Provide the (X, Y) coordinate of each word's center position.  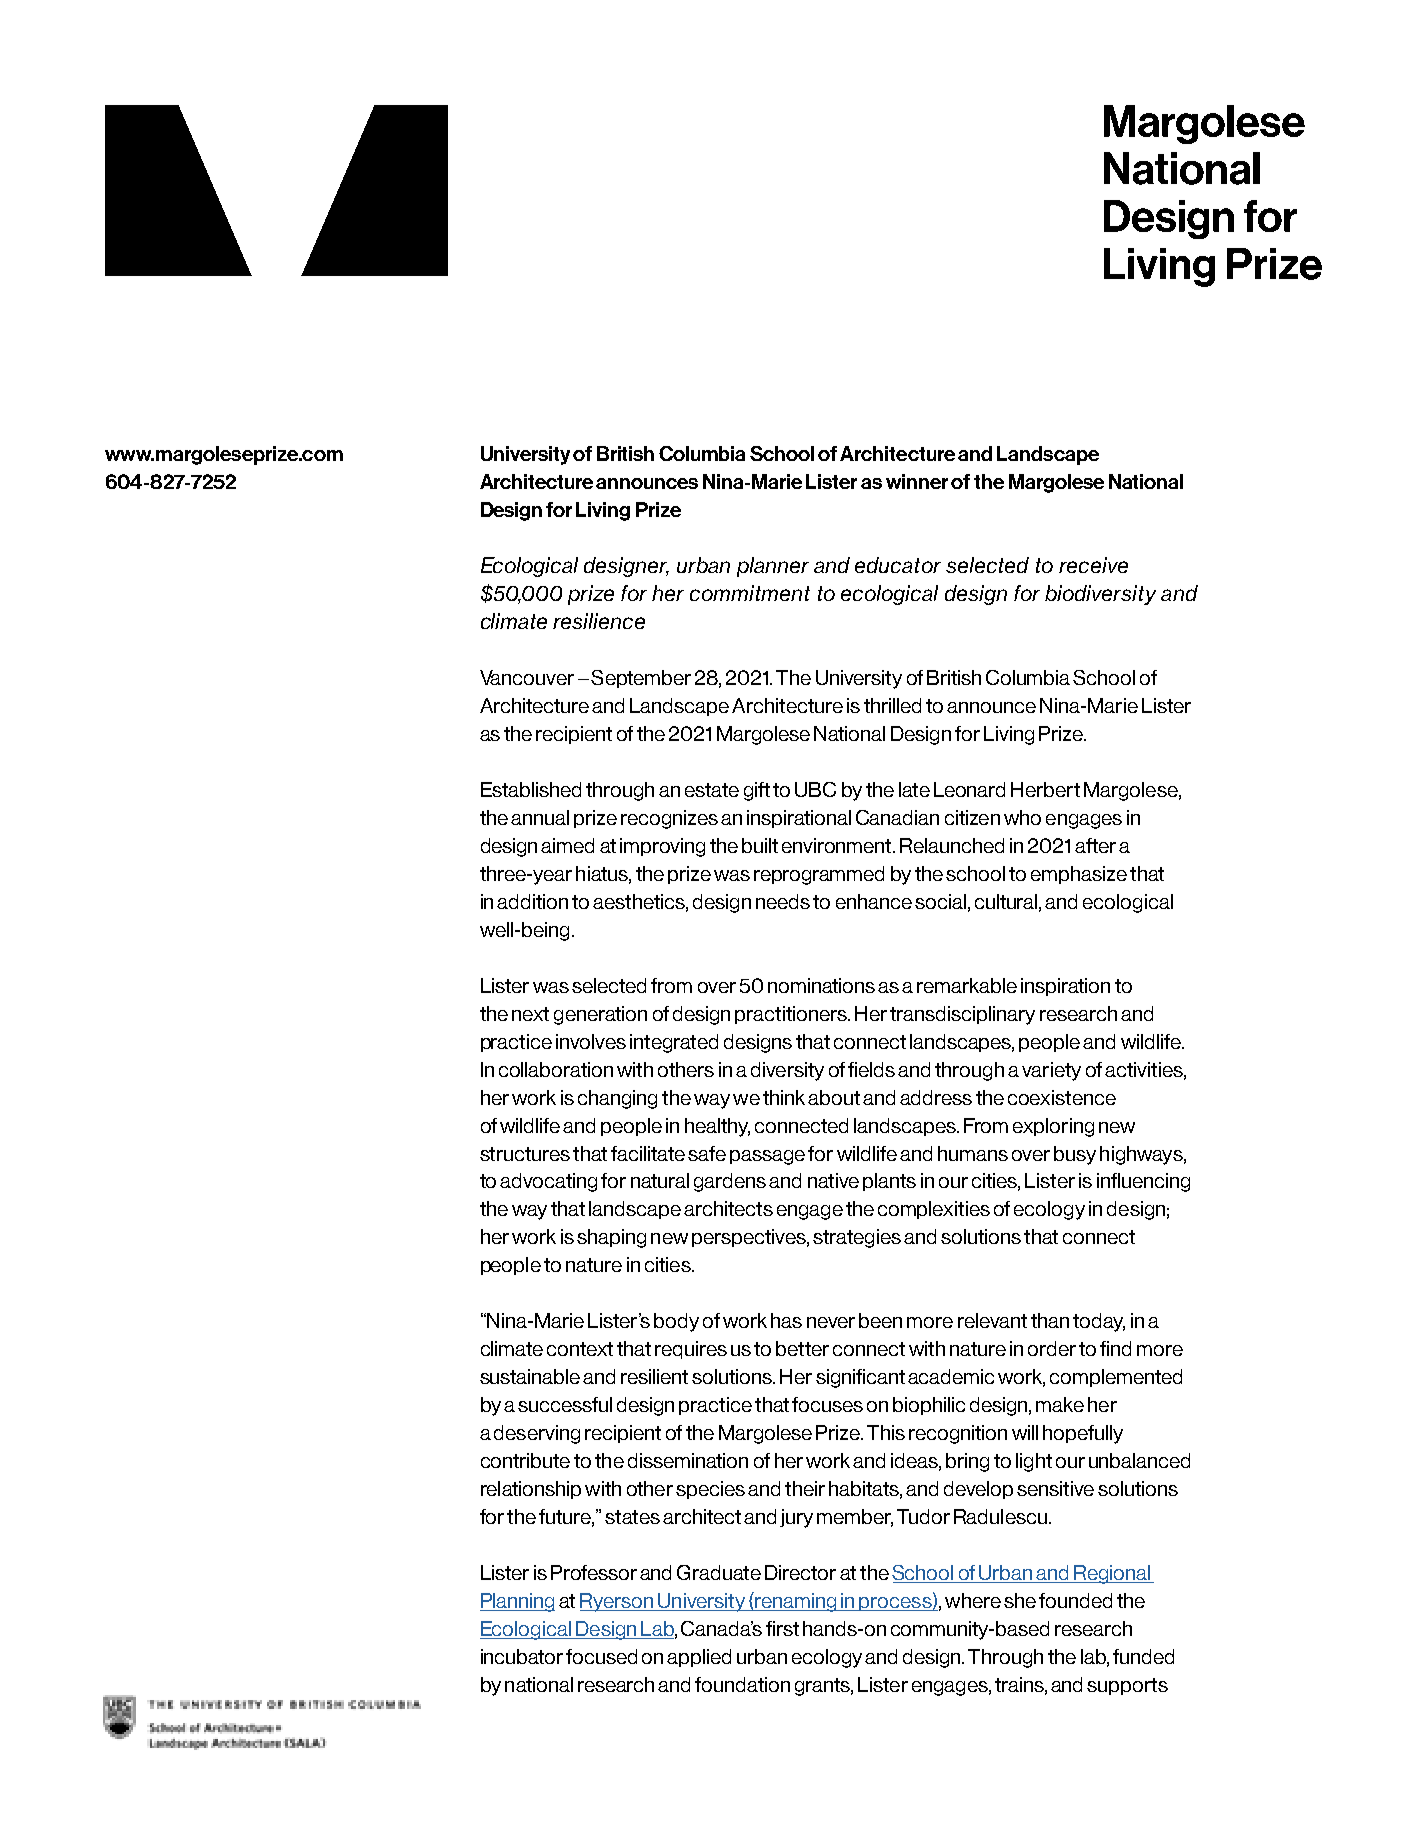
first (782, 1628)
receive (1093, 565)
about (834, 1097)
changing (617, 1099)
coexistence (1062, 1097)
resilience (599, 621)
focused (601, 1656)
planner (773, 567)
